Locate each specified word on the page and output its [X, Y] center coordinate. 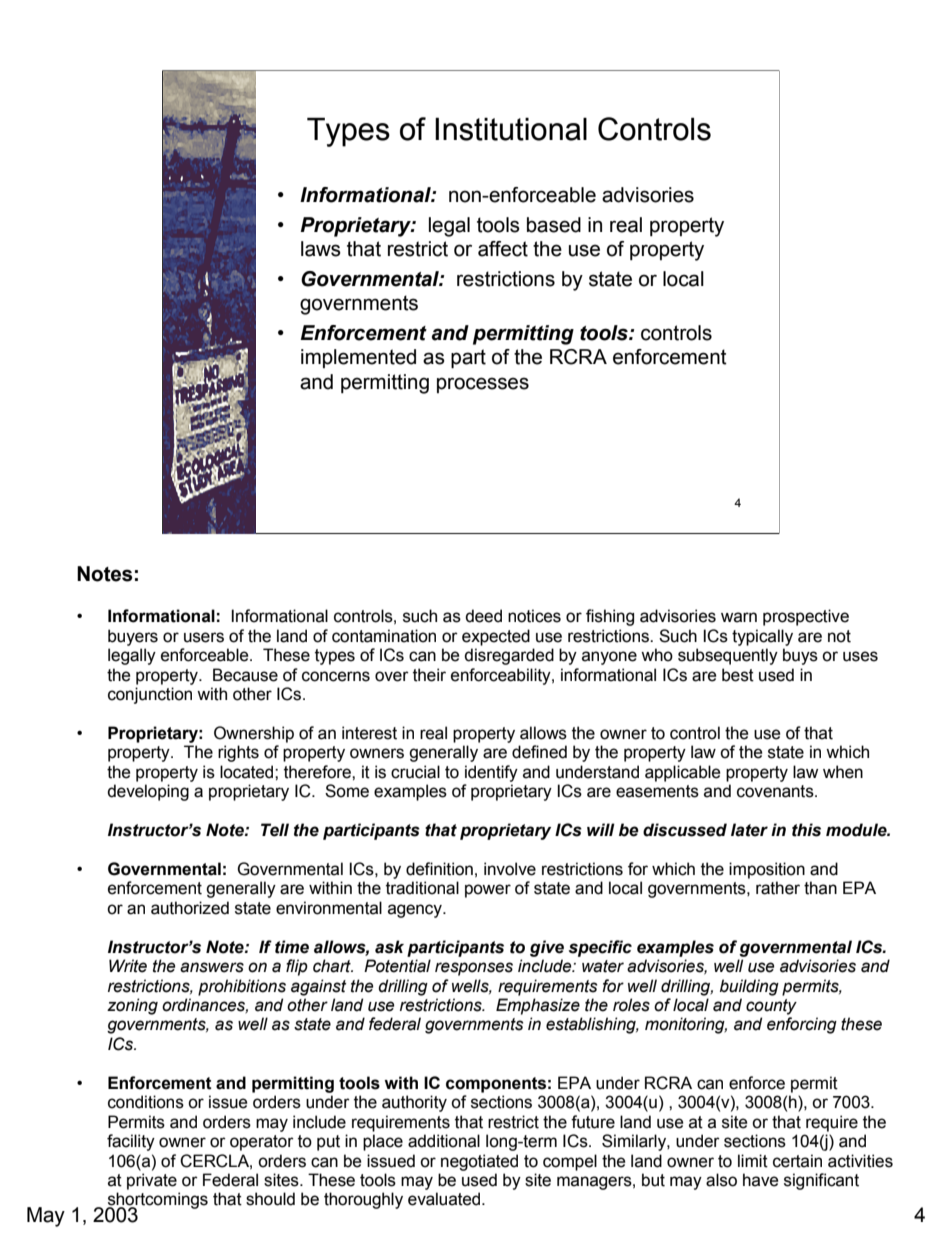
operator [262, 1143]
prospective [806, 617]
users [204, 637]
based [554, 225]
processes [483, 385]
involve [510, 869]
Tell [275, 830]
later [749, 830]
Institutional [511, 129]
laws [321, 249]
